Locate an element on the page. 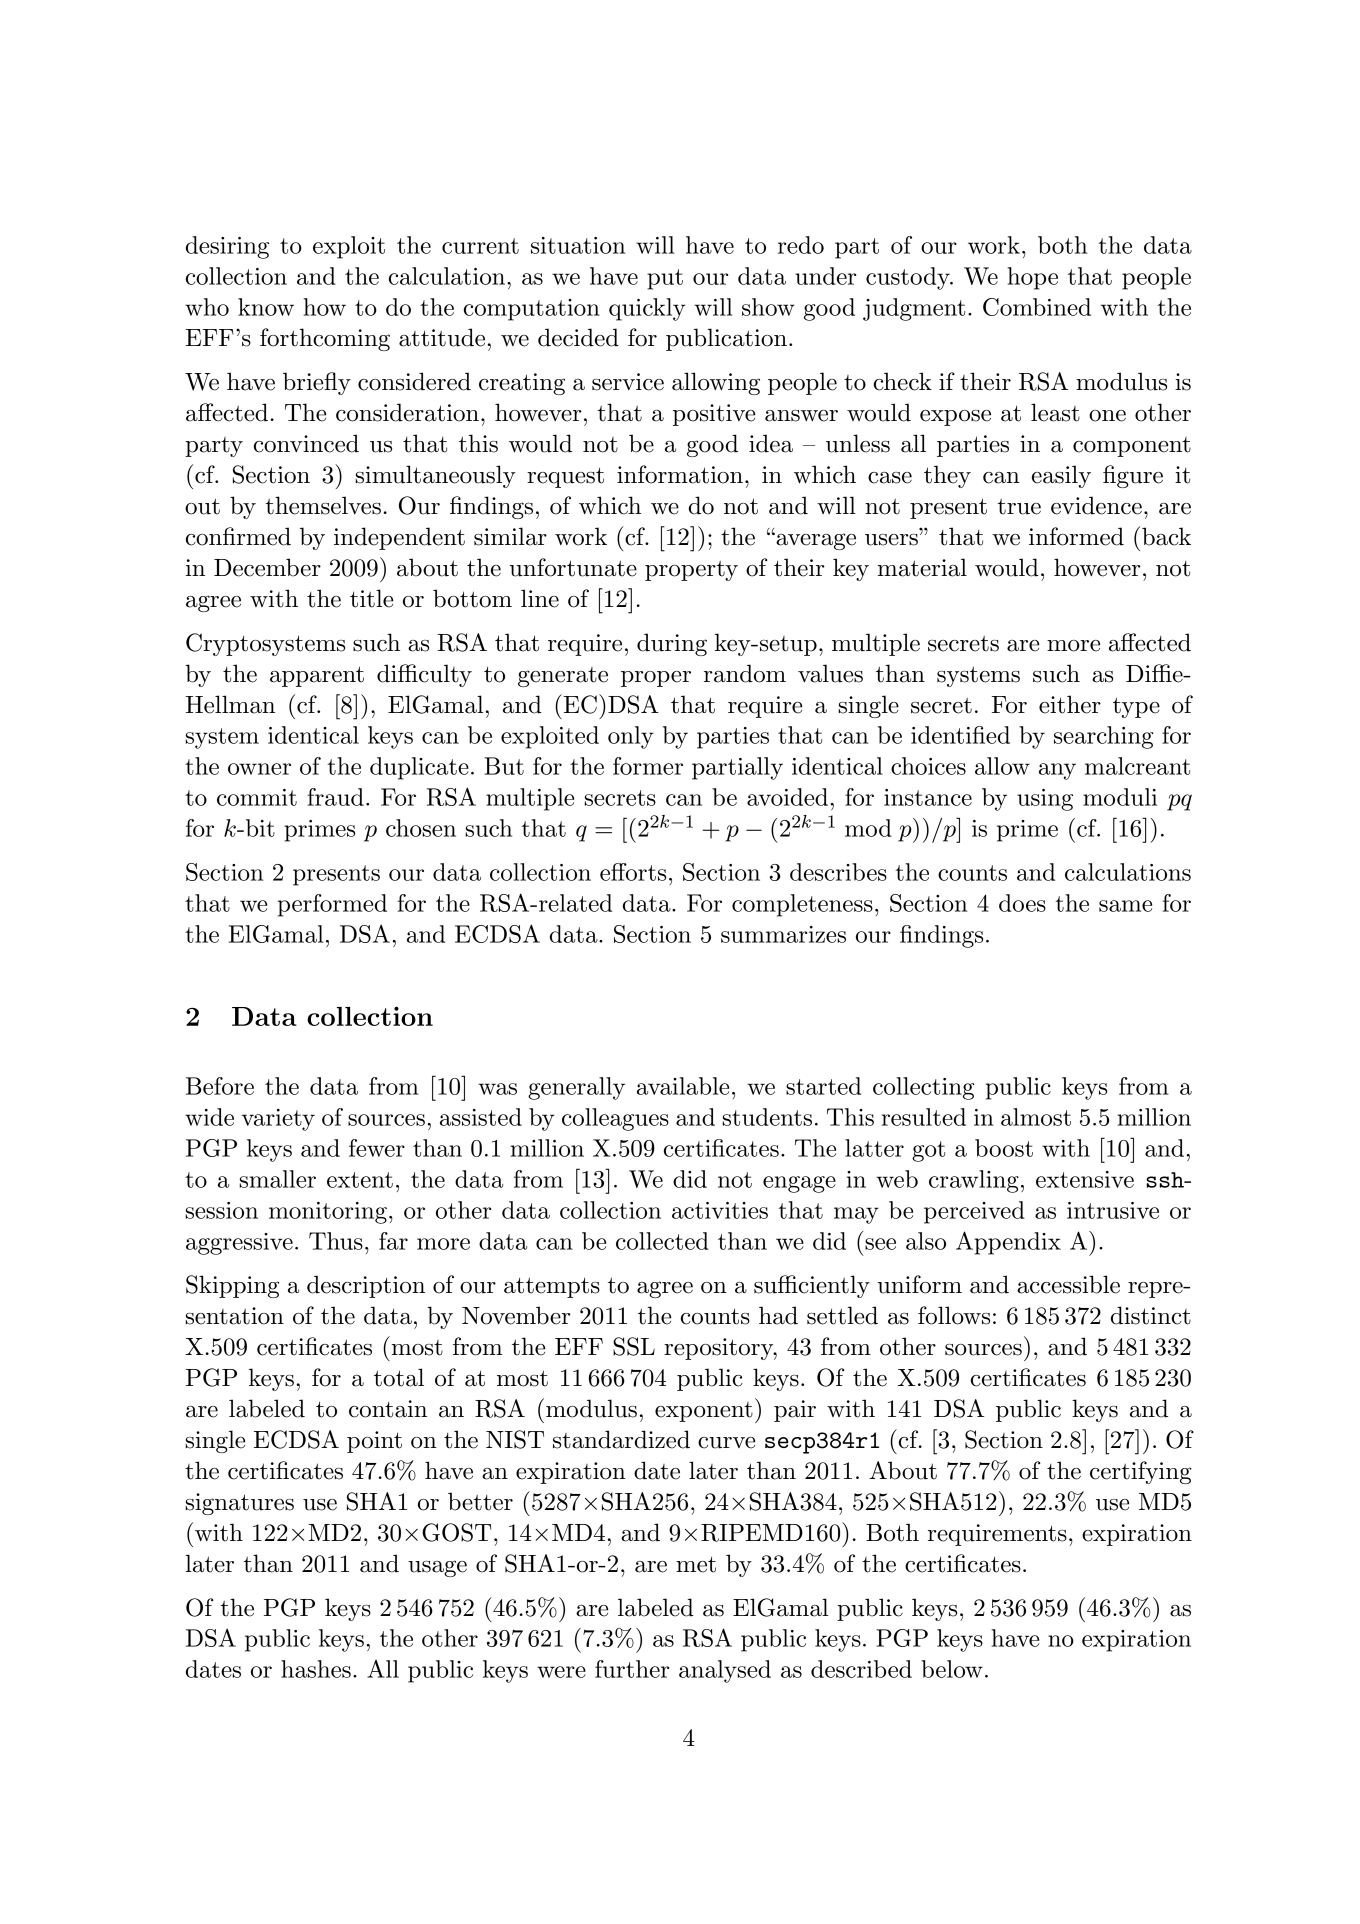 This image has width=1360, height=1924. hope is located at coordinates (1032, 278).
